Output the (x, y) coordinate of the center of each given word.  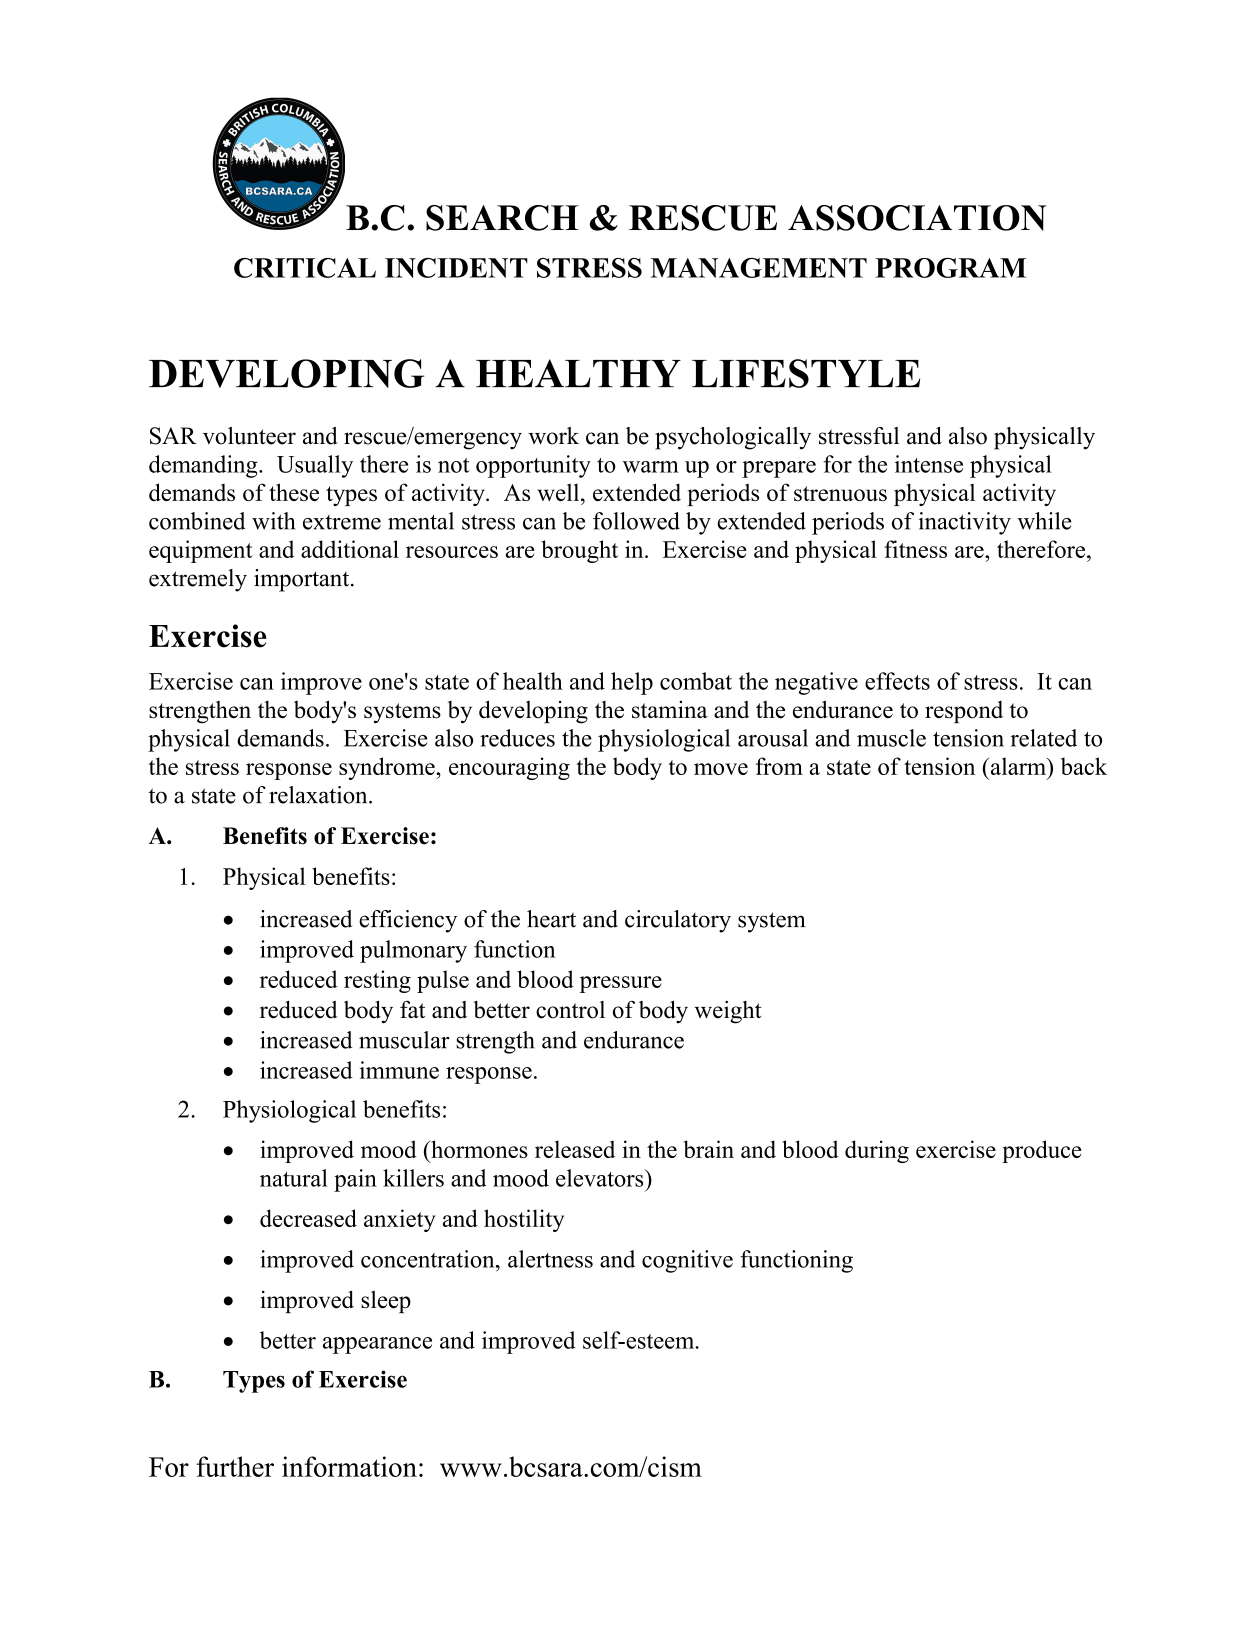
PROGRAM (950, 268)
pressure (621, 984)
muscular (404, 1040)
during (877, 1151)
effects (897, 681)
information (349, 1466)
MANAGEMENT (759, 268)
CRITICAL (305, 268)
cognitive (687, 1261)
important (303, 580)
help (632, 683)
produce (1042, 1151)
